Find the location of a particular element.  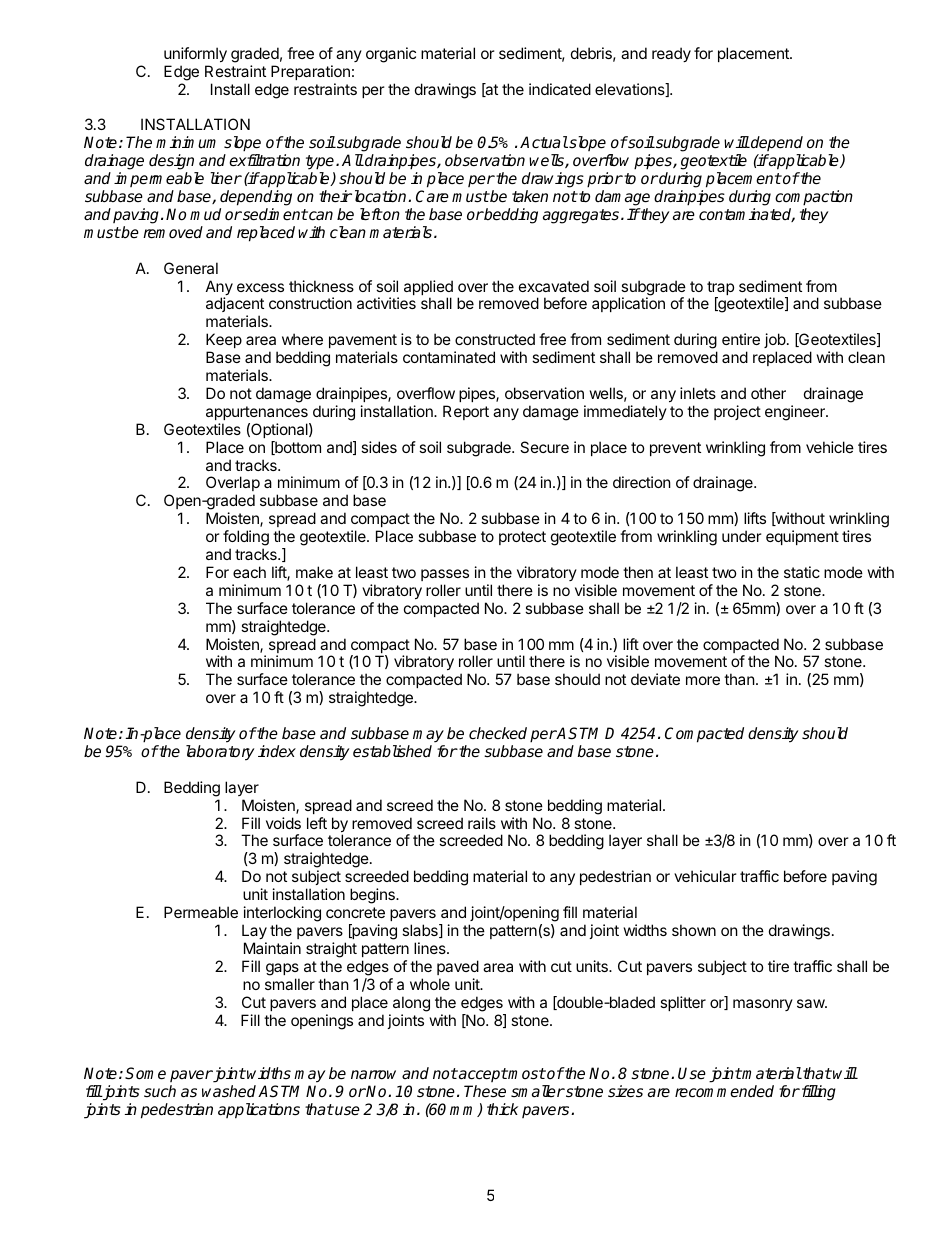

rails is located at coordinates (482, 823).
